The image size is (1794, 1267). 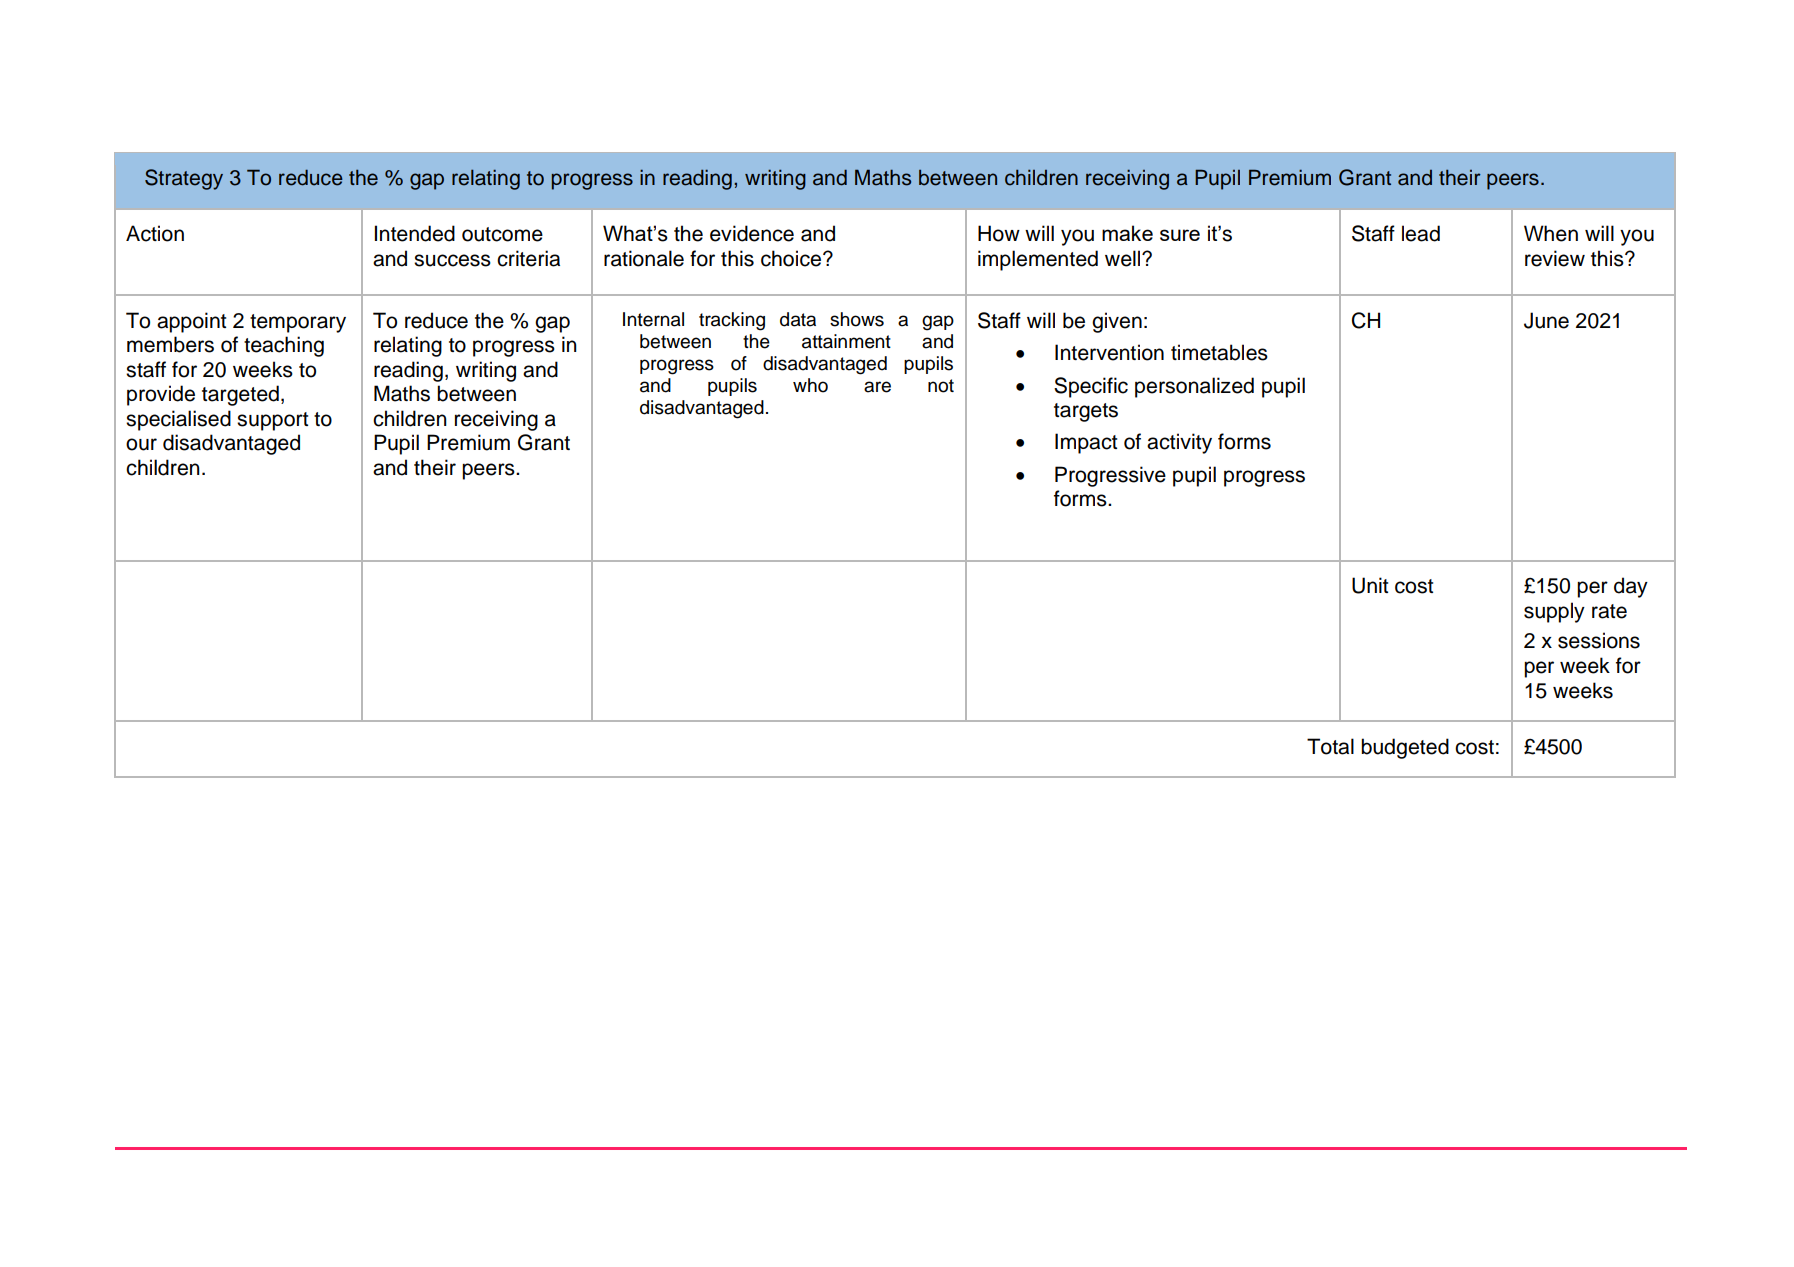 What do you see at coordinates (1599, 640) in the screenshot?
I see `sessions` at bounding box center [1599, 640].
